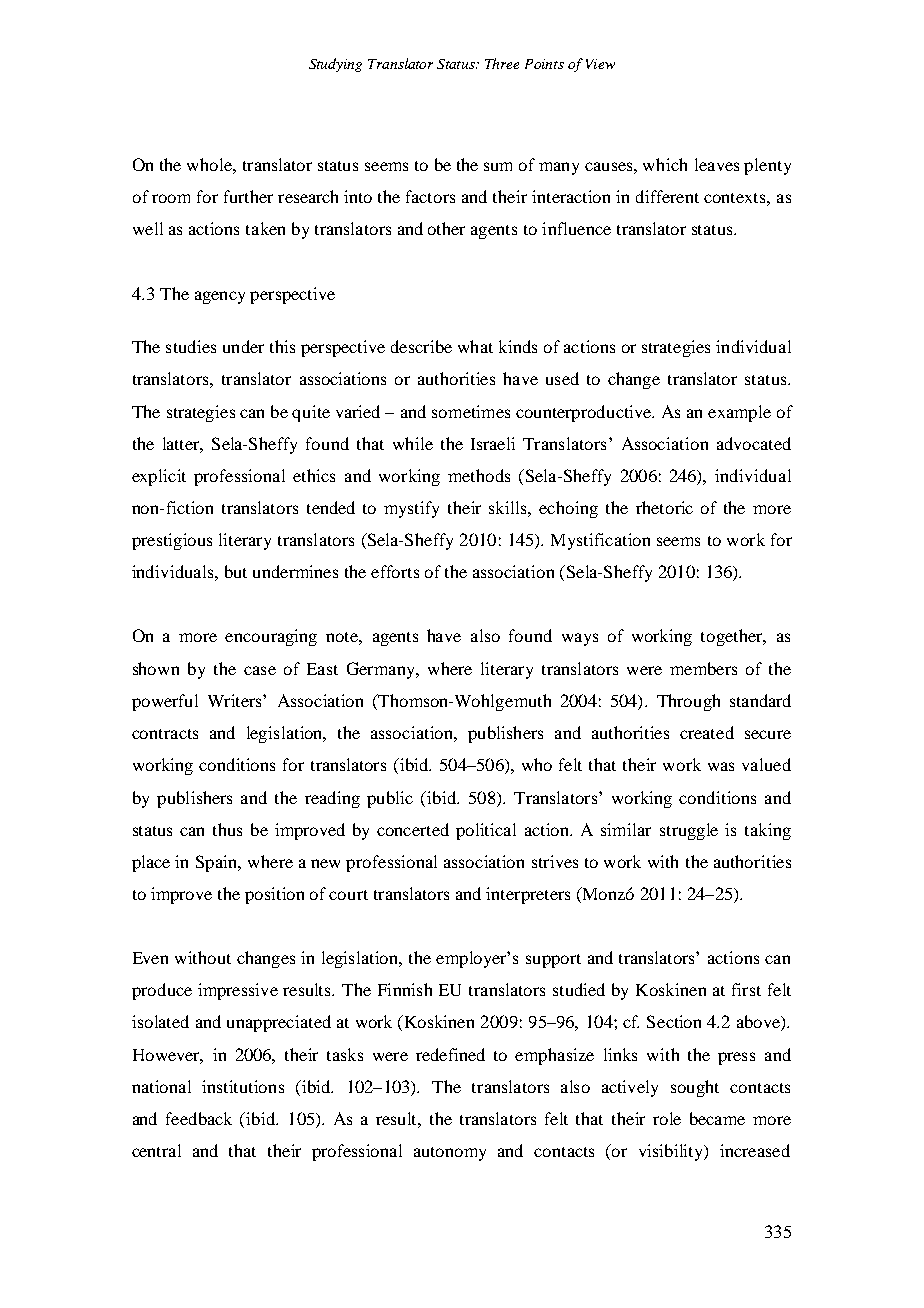 The width and height of the image is (924, 1308). Describe the element at coordinates (528, 895) in the image. I see `interpreters` at that location.
